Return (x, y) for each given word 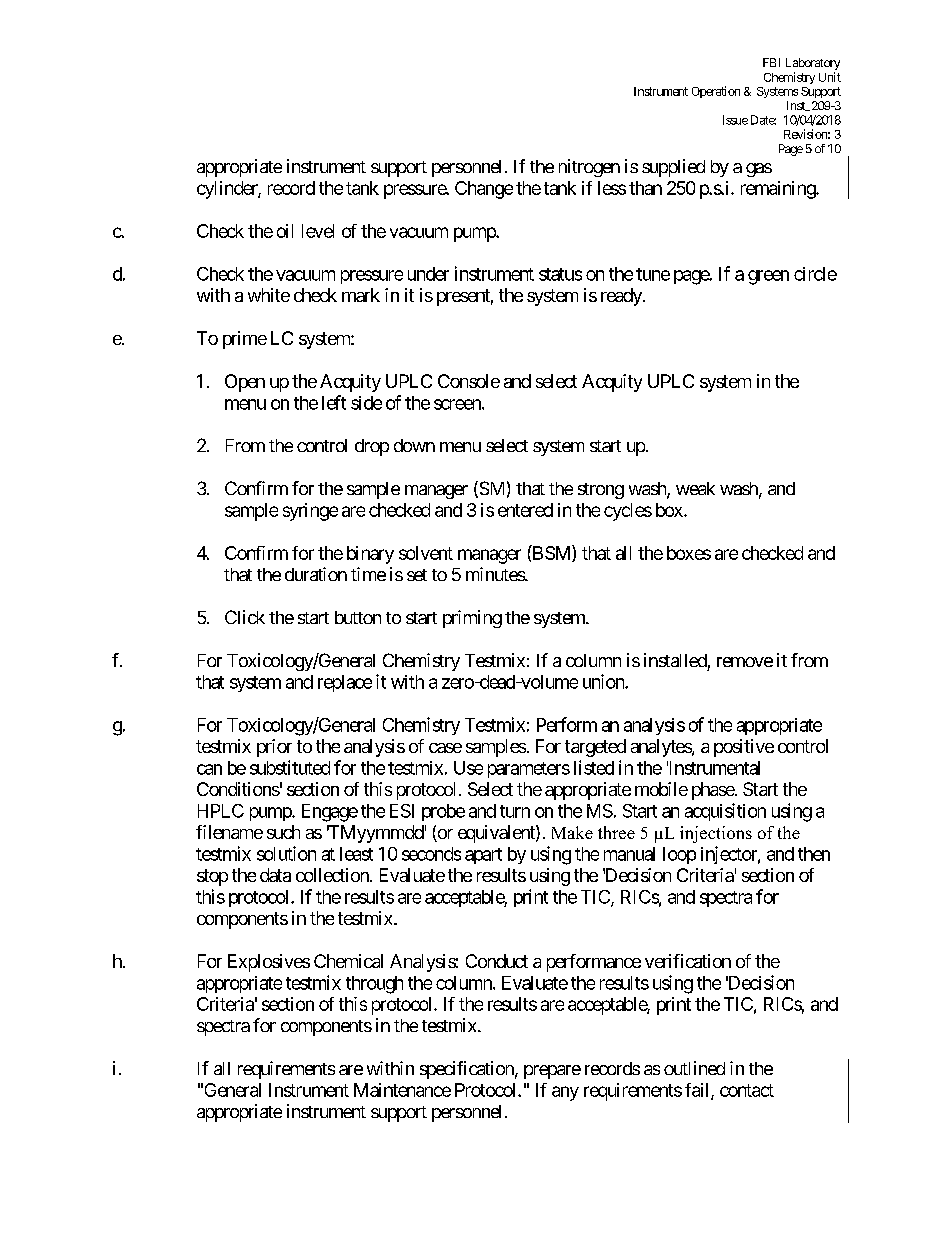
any (565, 1093)
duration (316, 574)
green (768, 277)
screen (458, 404)
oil (285, 231)
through (374, 985)
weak (695, 488)
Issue (735, 120)
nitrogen (589, 168)
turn (515, 811)
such (283, 832)
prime (245, 340)
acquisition (725, 812)
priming (472, 619)
